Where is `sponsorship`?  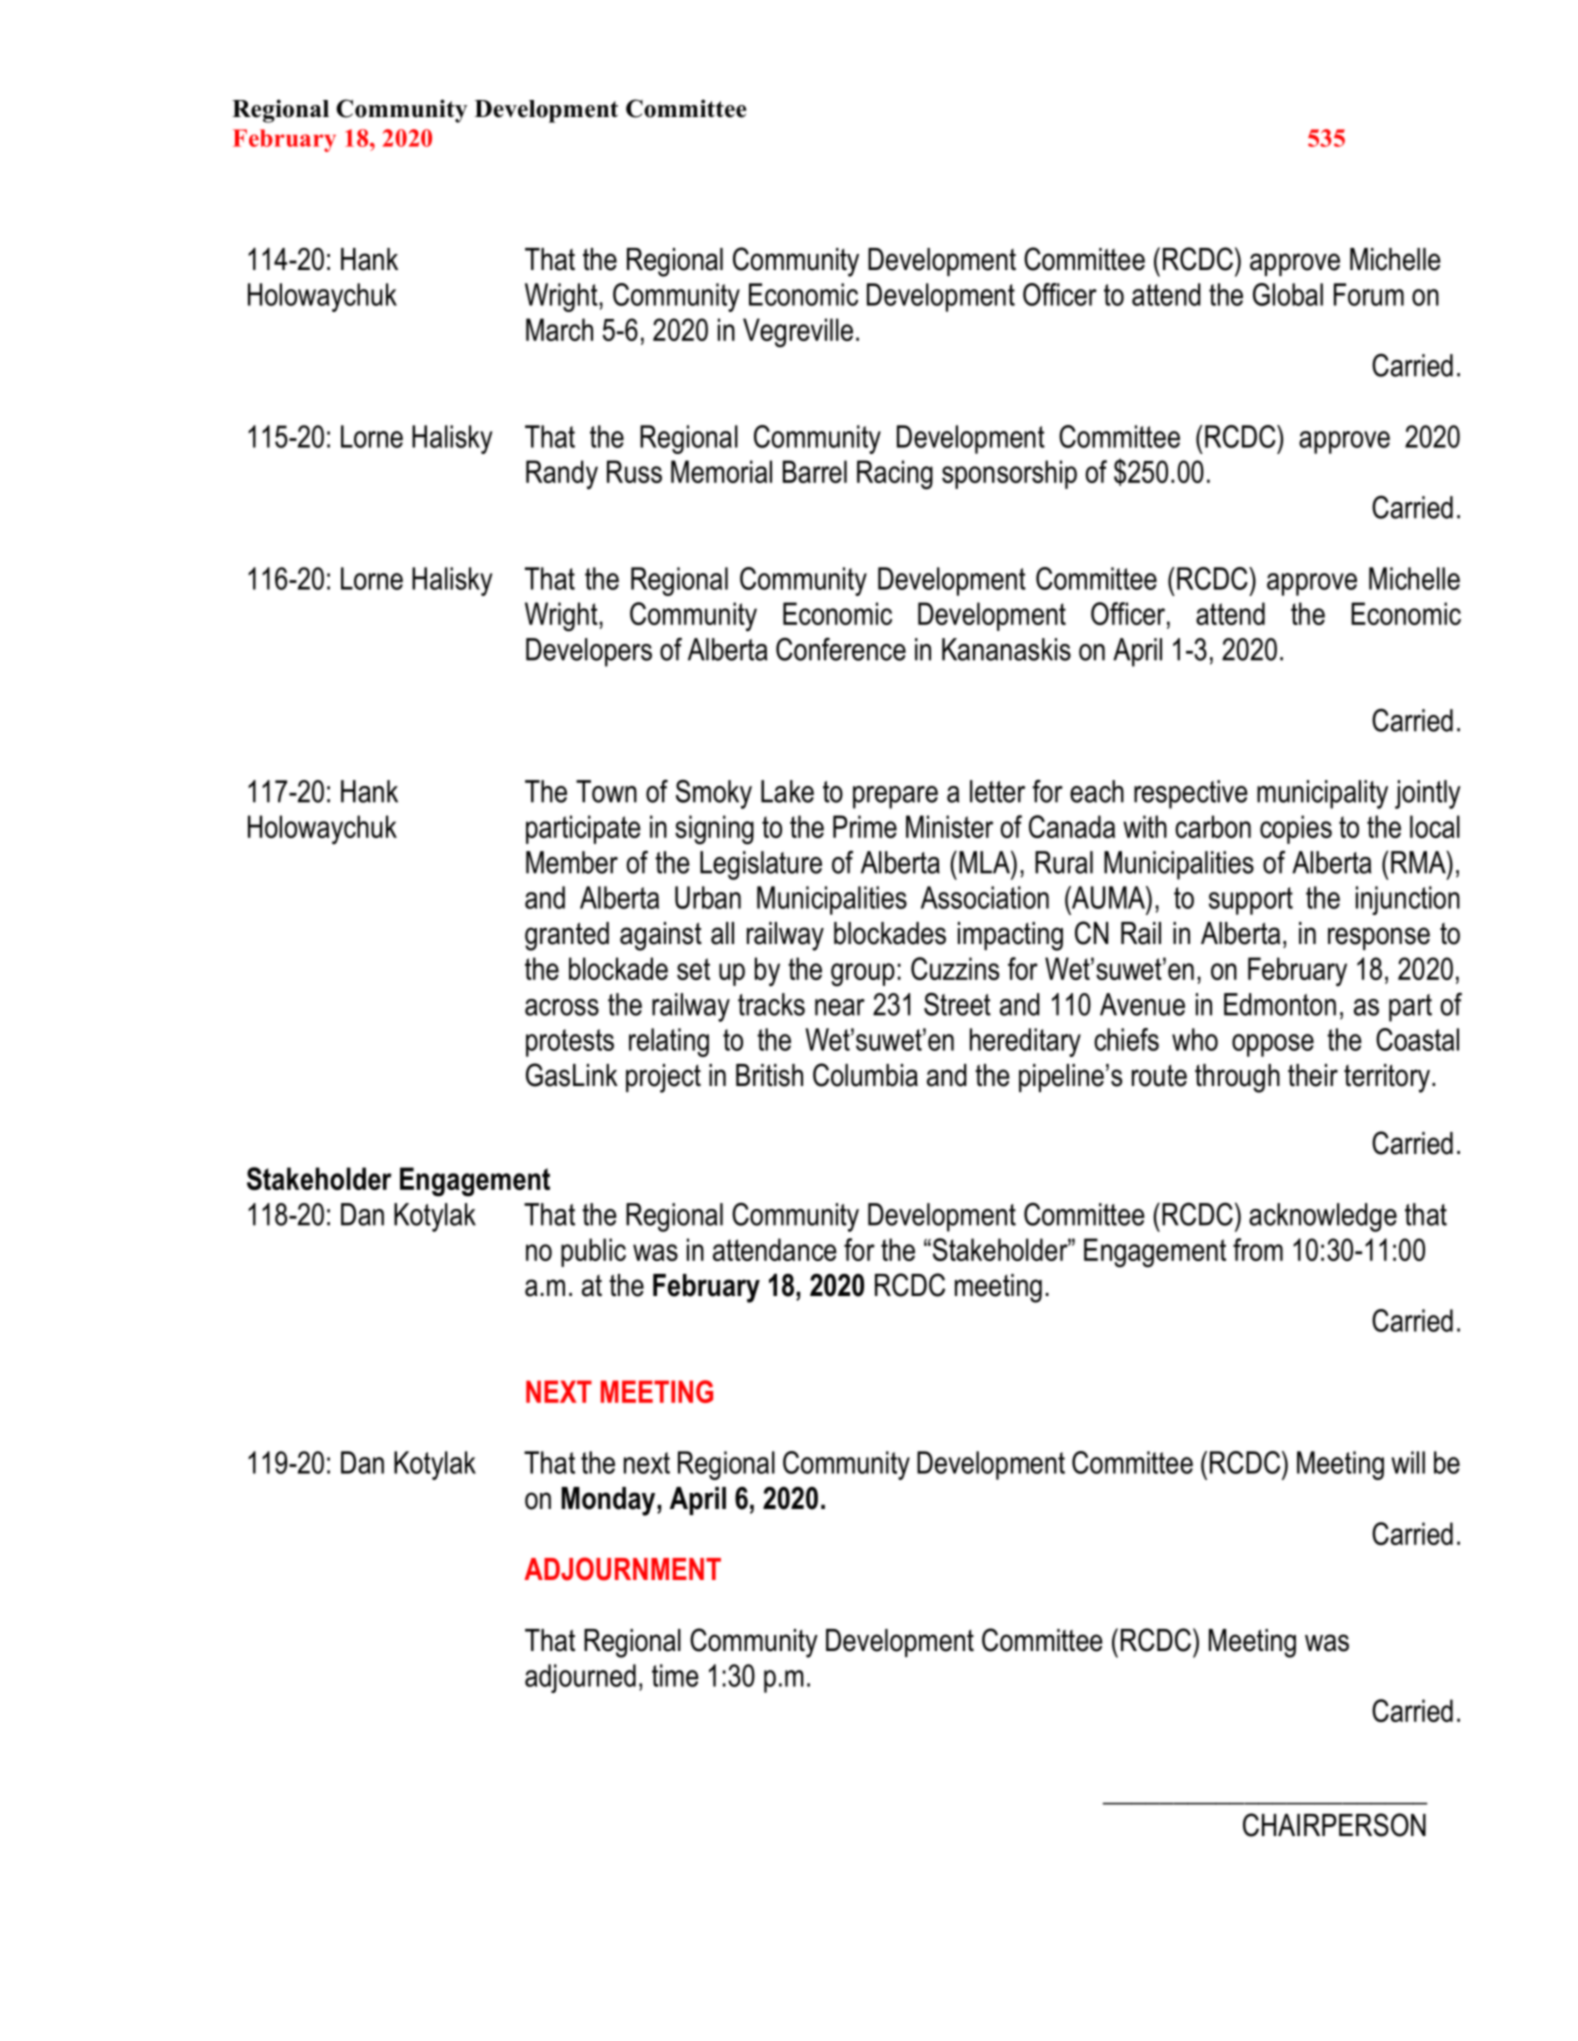
sponsorship is located at coordinates (1009, 474).
